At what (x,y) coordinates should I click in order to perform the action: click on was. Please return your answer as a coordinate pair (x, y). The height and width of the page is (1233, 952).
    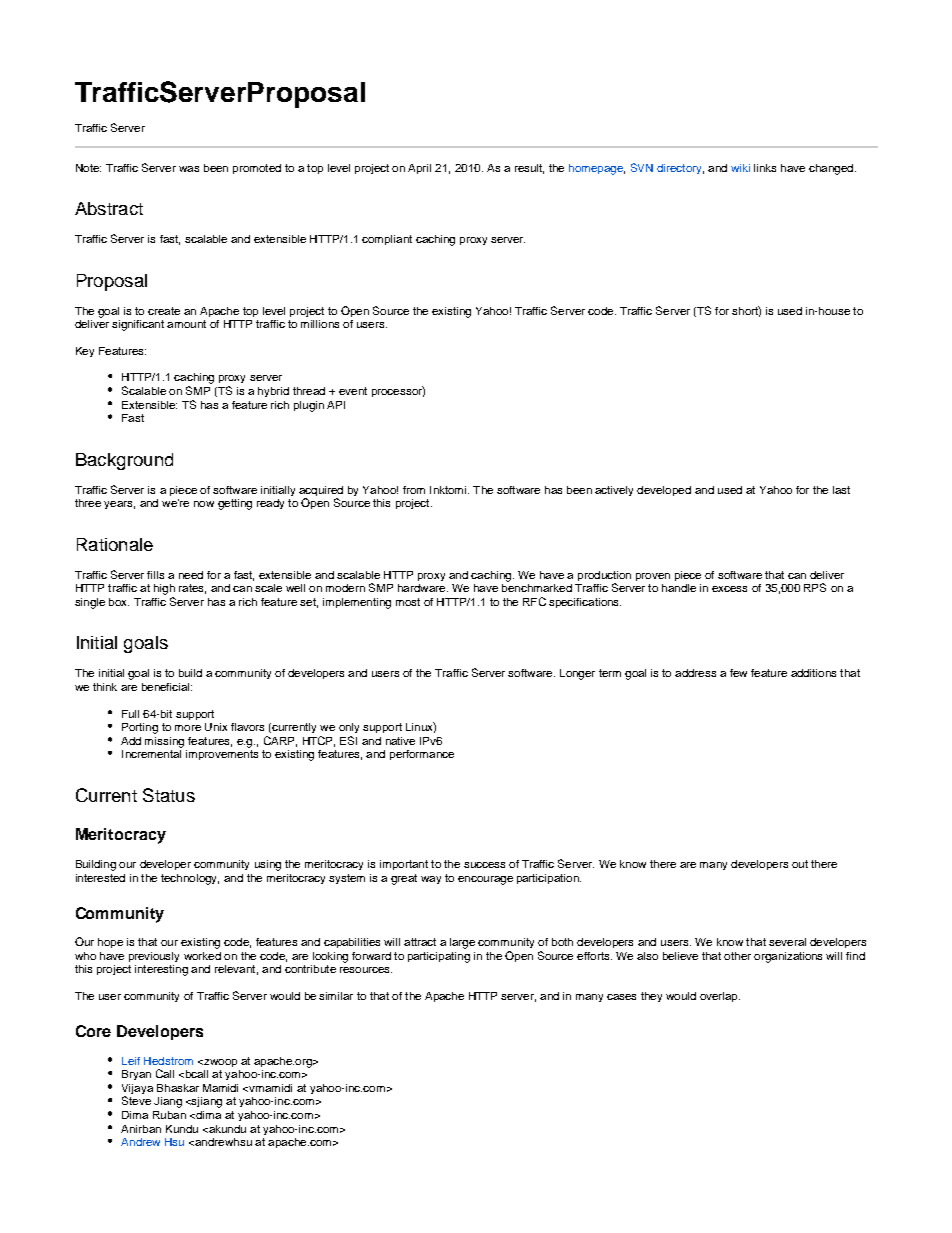
    Looking at the image, I should click on (189, 169).
